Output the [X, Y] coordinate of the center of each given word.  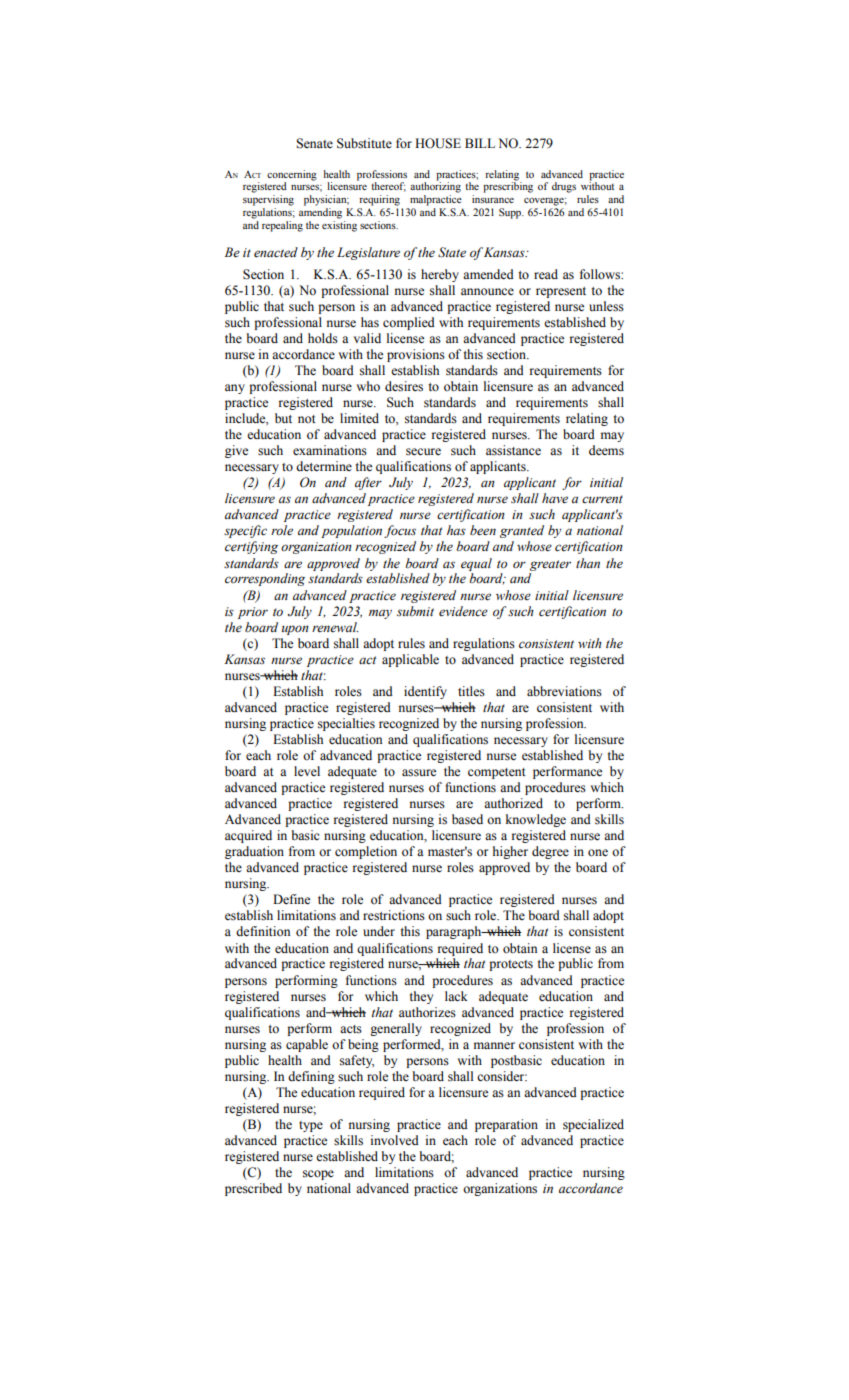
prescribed [253, 1189]
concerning [292, 175]
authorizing [435, 186]
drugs [564, 187]
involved [395, 1140]
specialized [593, 1125]
